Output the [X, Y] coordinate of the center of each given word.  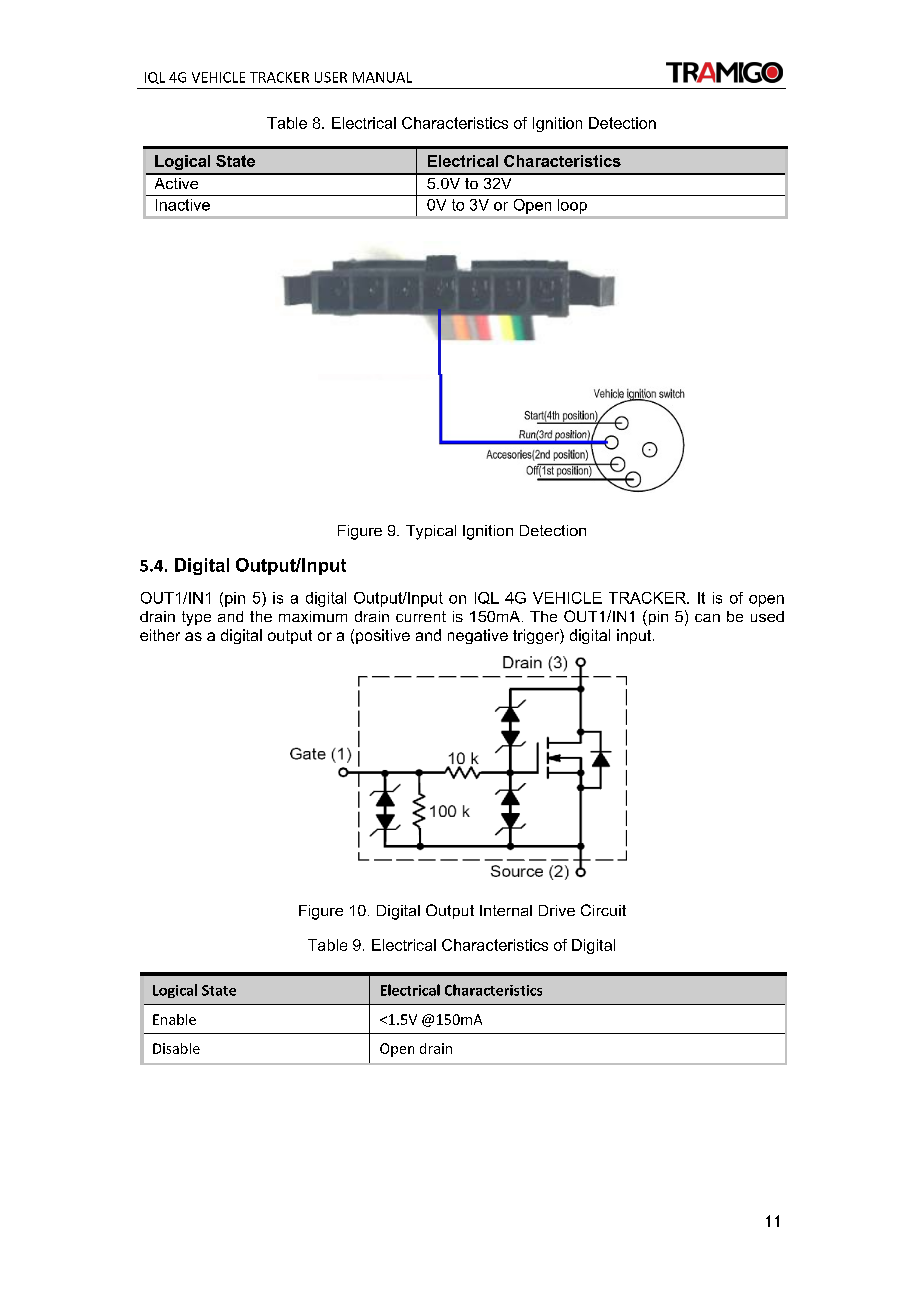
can [707, 618]
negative [478, 636]
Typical [431, 532]
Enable [174, 1019]
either [160, 635]
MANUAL [382, 77]
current [421, 616]
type [196, 618]
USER [331, 77]
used [767, 616]
